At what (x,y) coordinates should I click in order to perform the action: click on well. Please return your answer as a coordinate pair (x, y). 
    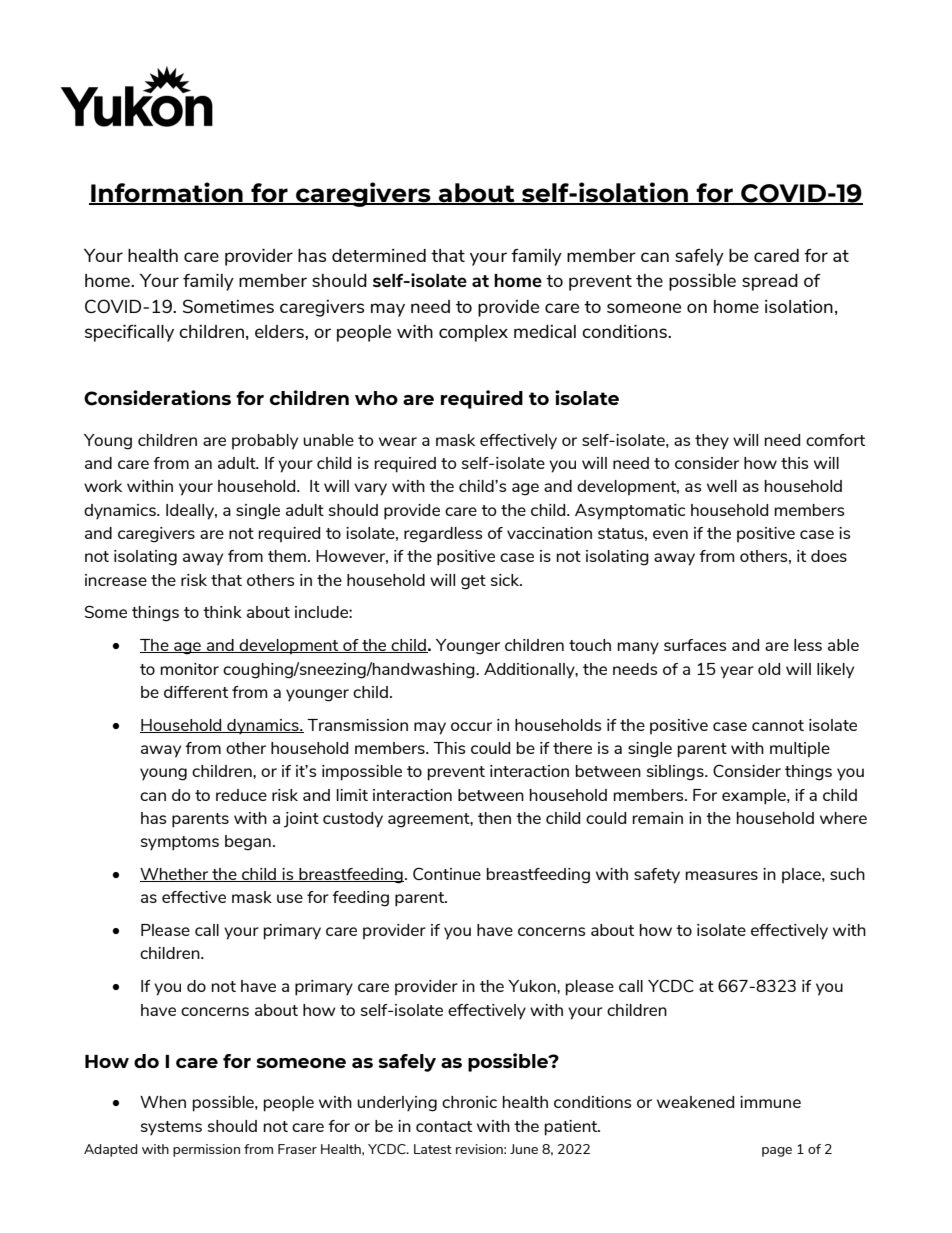
    Looking at the image, I should click on (722, 486).
